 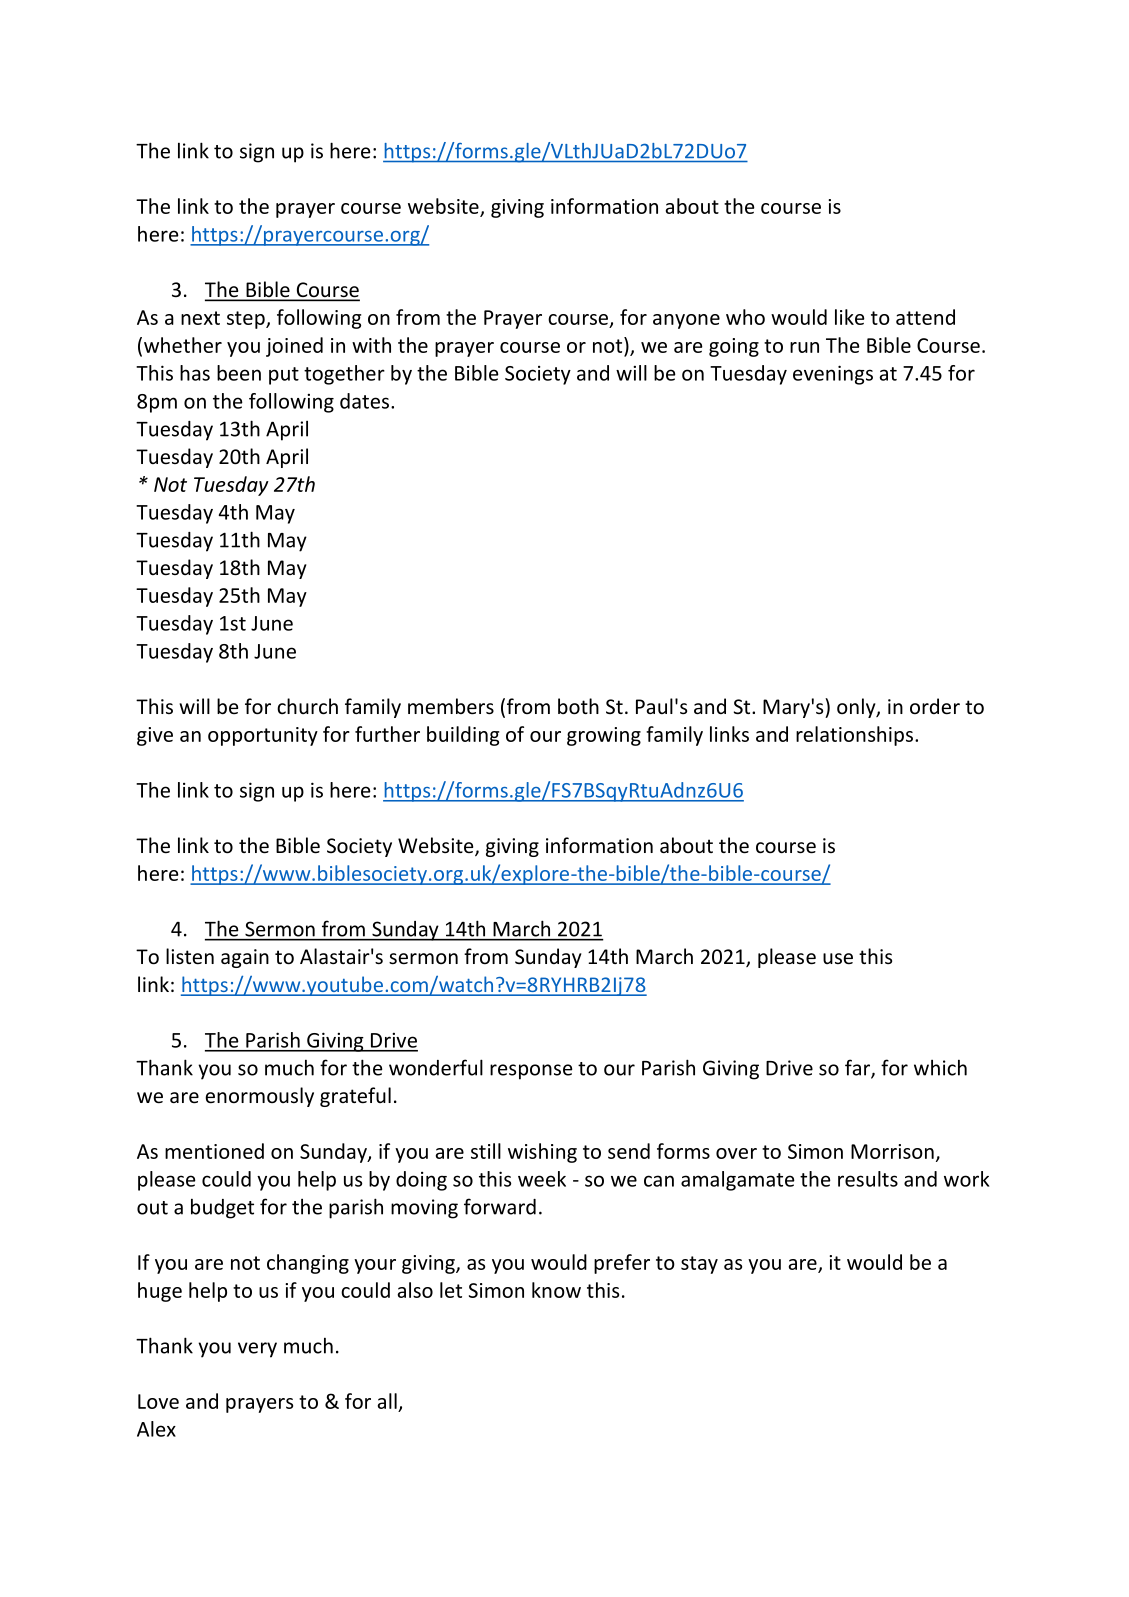 I want to click on growing, so click(x=604, y=736).
